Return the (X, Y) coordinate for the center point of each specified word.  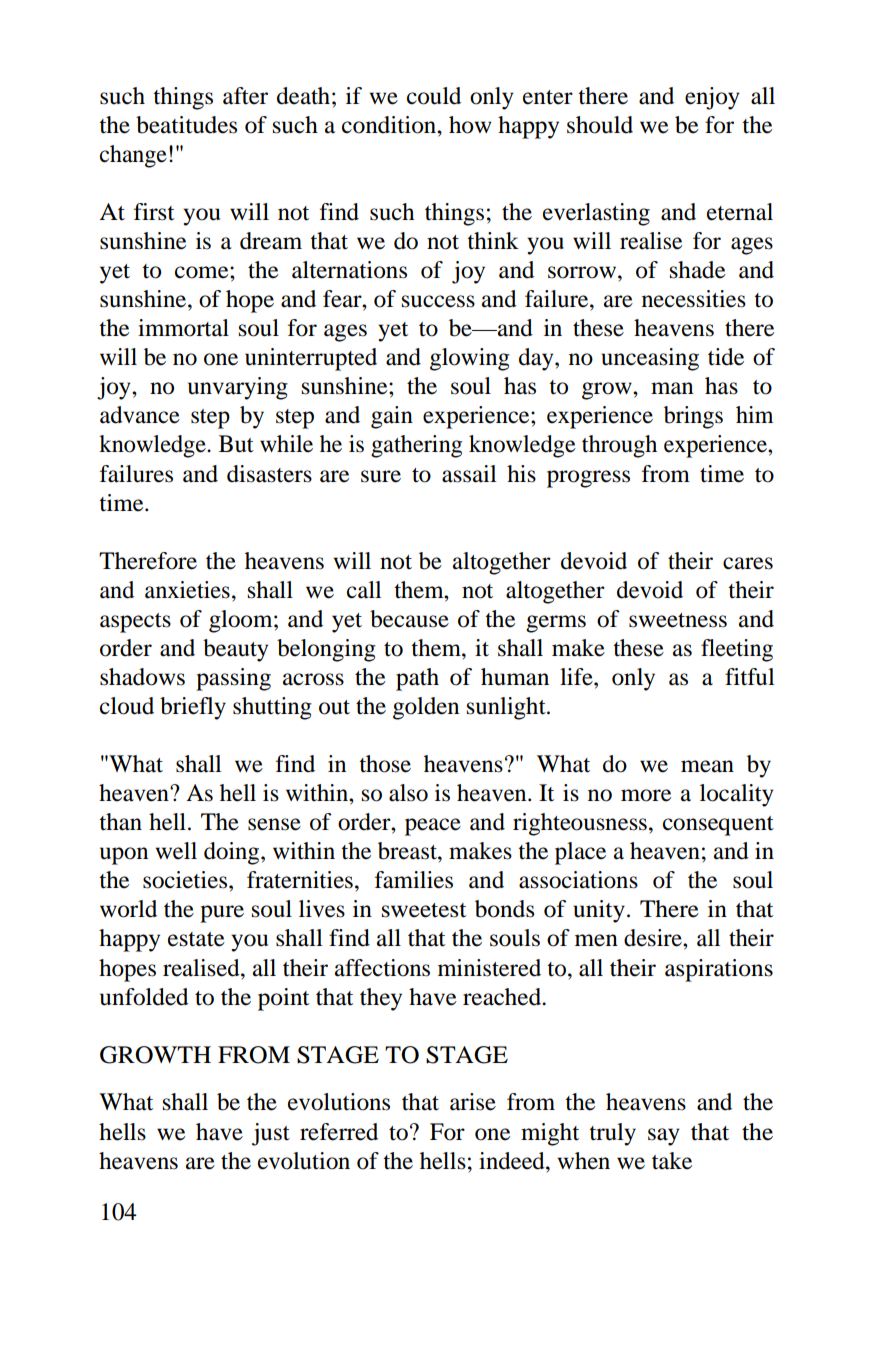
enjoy (712, 98)
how (470, 125)
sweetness (678, 620)
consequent (718, 826)
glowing (470, 359)
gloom (242, 621)
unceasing (650, 359)
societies (186, 880)
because (409, 619)
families (414, 880)
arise (473, 1102)
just (271, 1134)
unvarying (238, 388)
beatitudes (186, 125)
